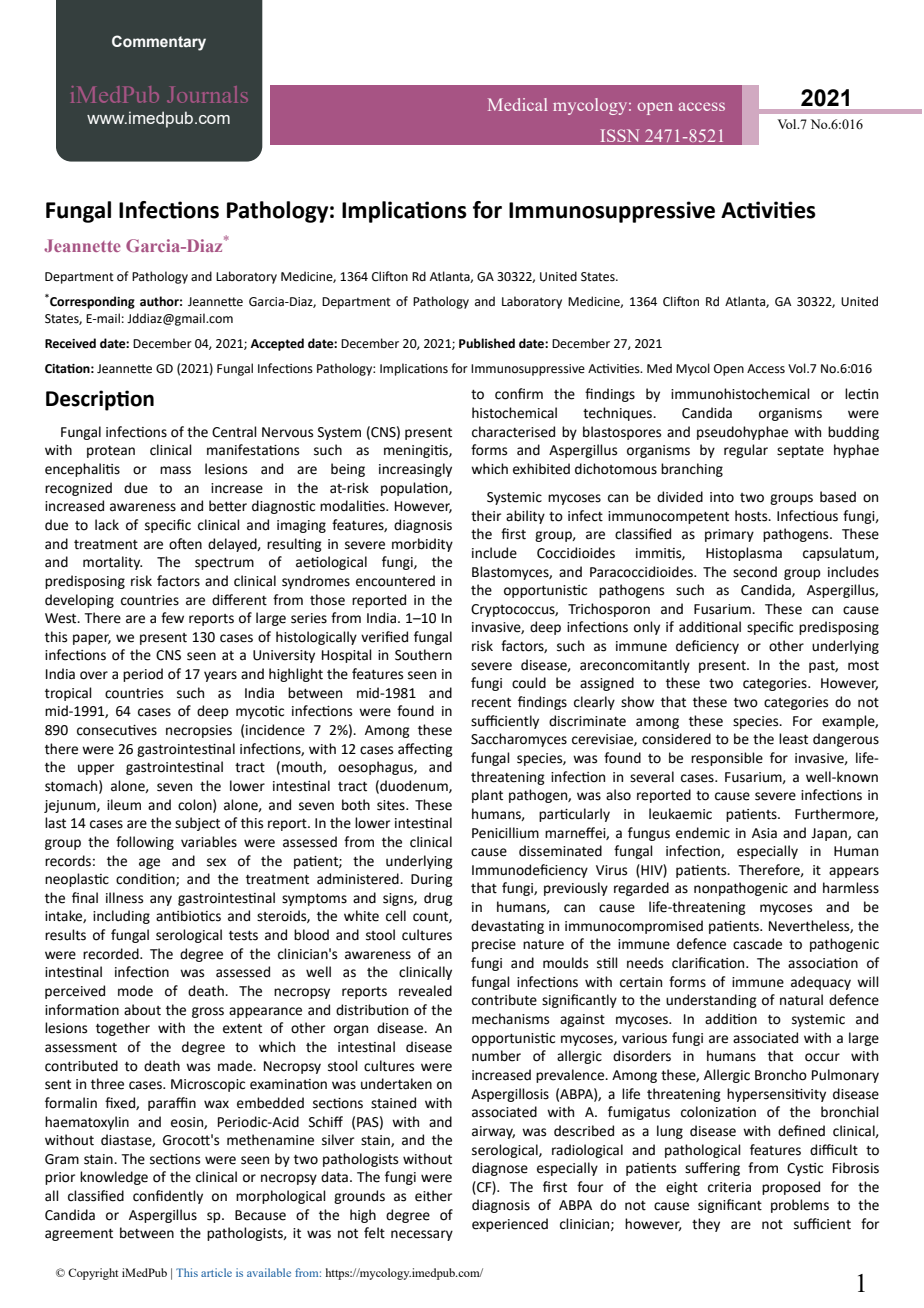 The width and height of the screenshot is (924, 1308). I want to click on following, so click(145, 843).
